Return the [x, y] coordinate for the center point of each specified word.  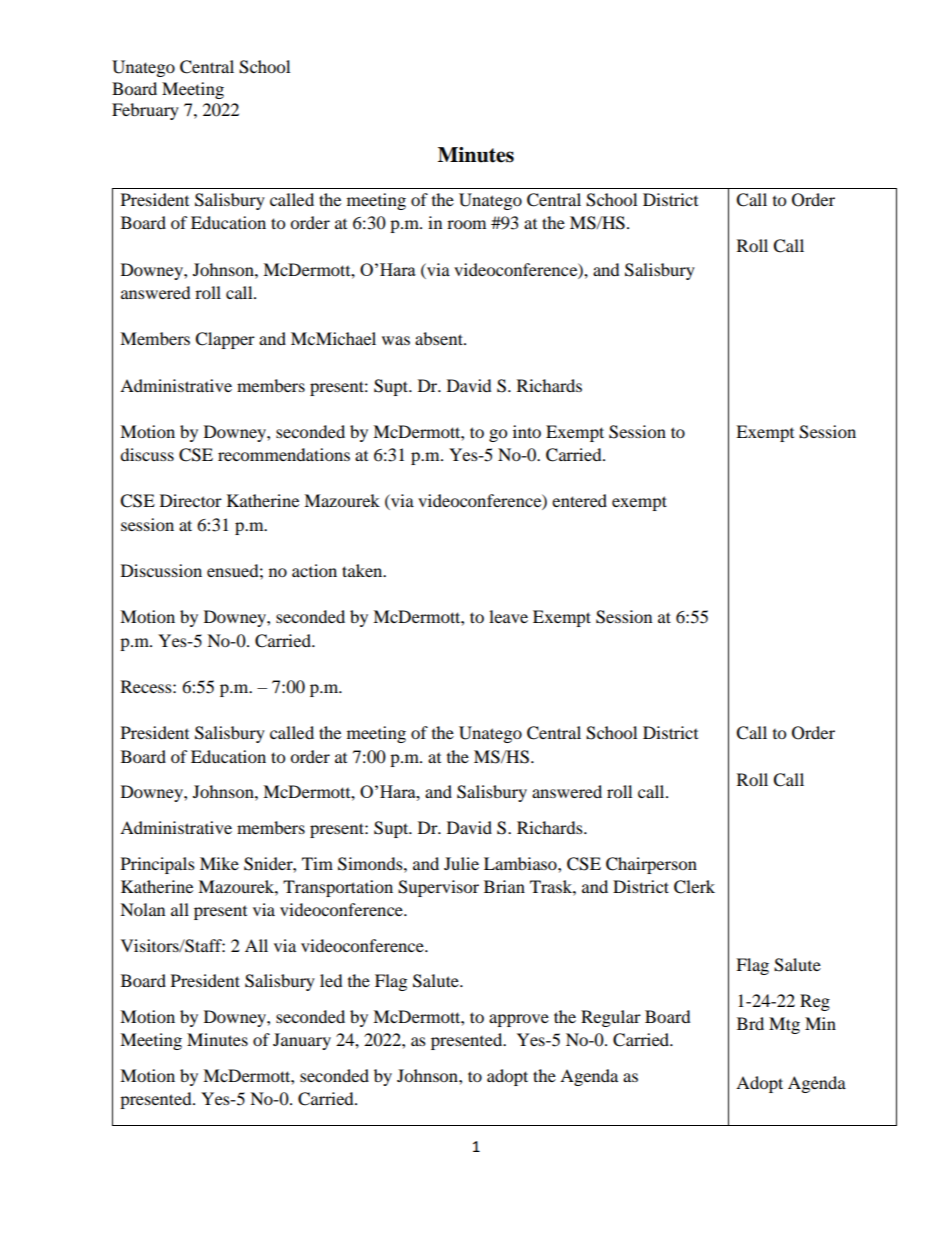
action [314, 570]
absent [440, 338]
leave [508, 616]
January [302, 1041]
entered [579, 500]
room [466, 224]
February [145, 111]
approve [519, 1020]
